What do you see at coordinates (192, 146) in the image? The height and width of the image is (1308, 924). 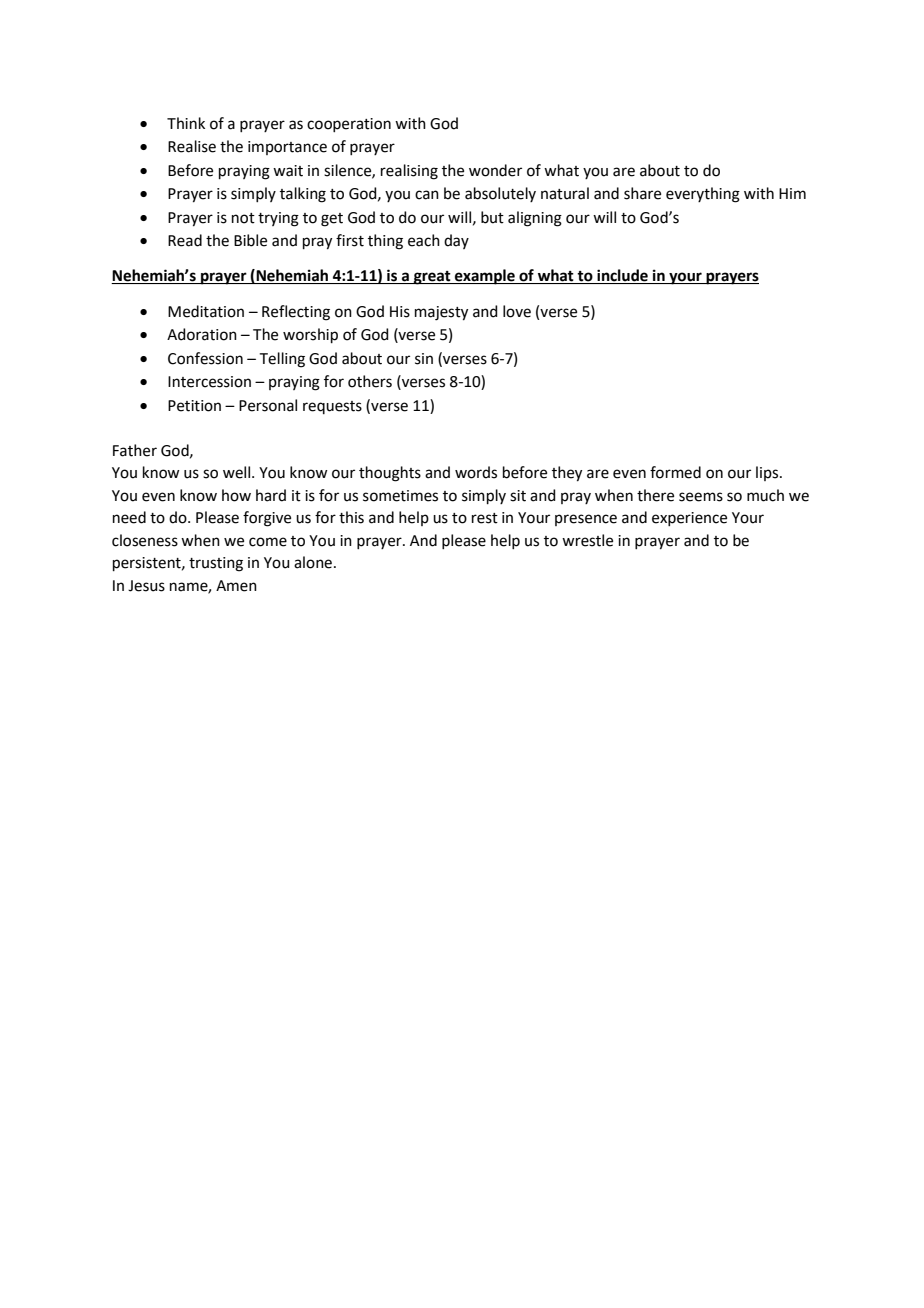 I see `Realise` at bounding box center [192, 146].
